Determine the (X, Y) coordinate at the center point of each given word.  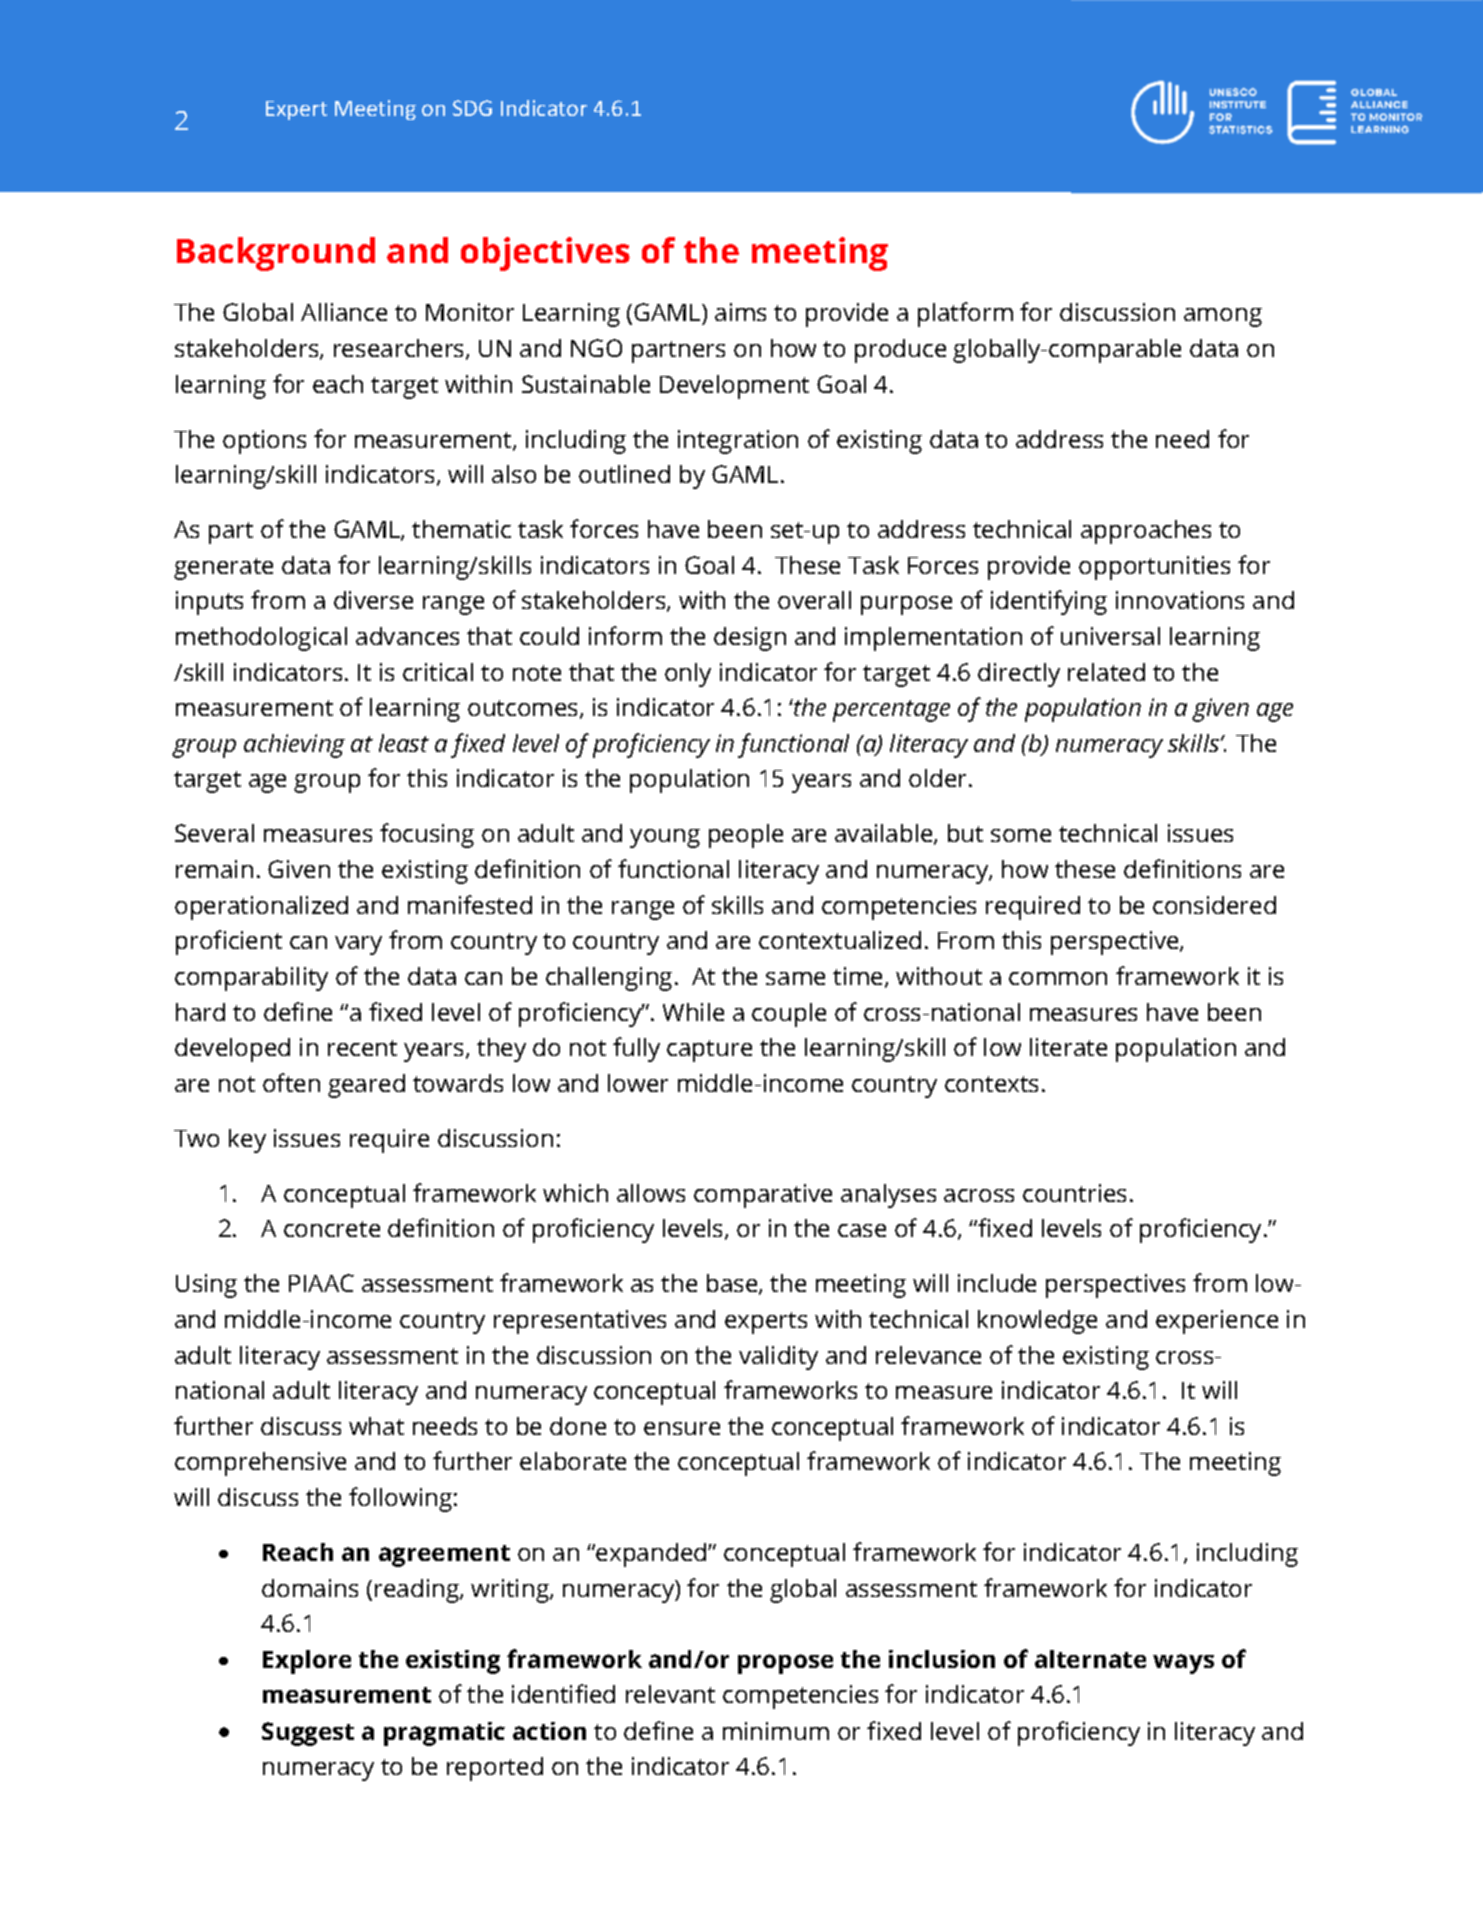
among (1223, 317)
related (1106, 672)
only (688, 675)
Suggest (308, 1734)
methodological (261, 639)
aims (740, 312)
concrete (332, 1229)
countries (1074, 1193)
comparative (763, 1196)
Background (276, 254)
